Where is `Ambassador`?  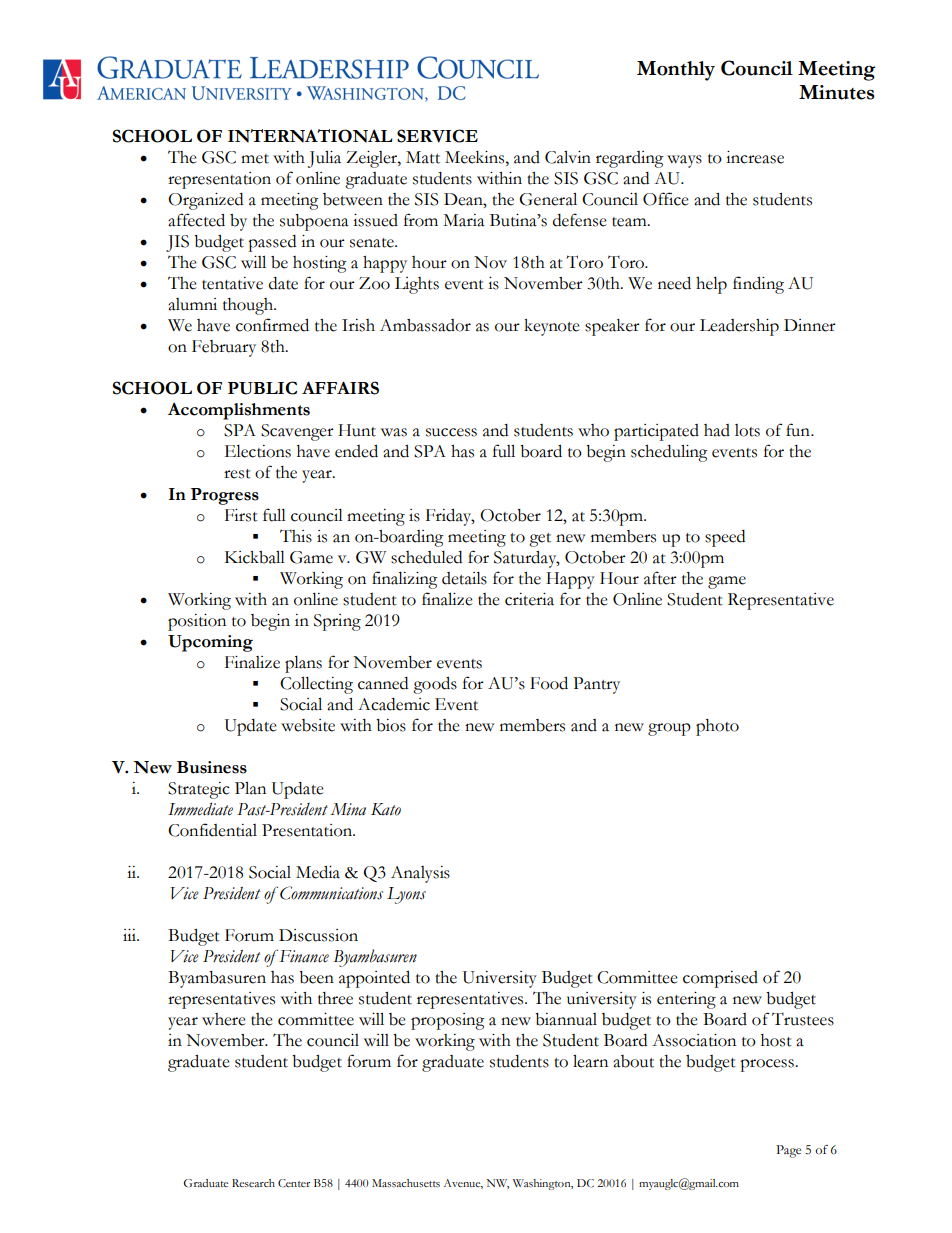
Ambassador is located at coordinates (425, 325).
